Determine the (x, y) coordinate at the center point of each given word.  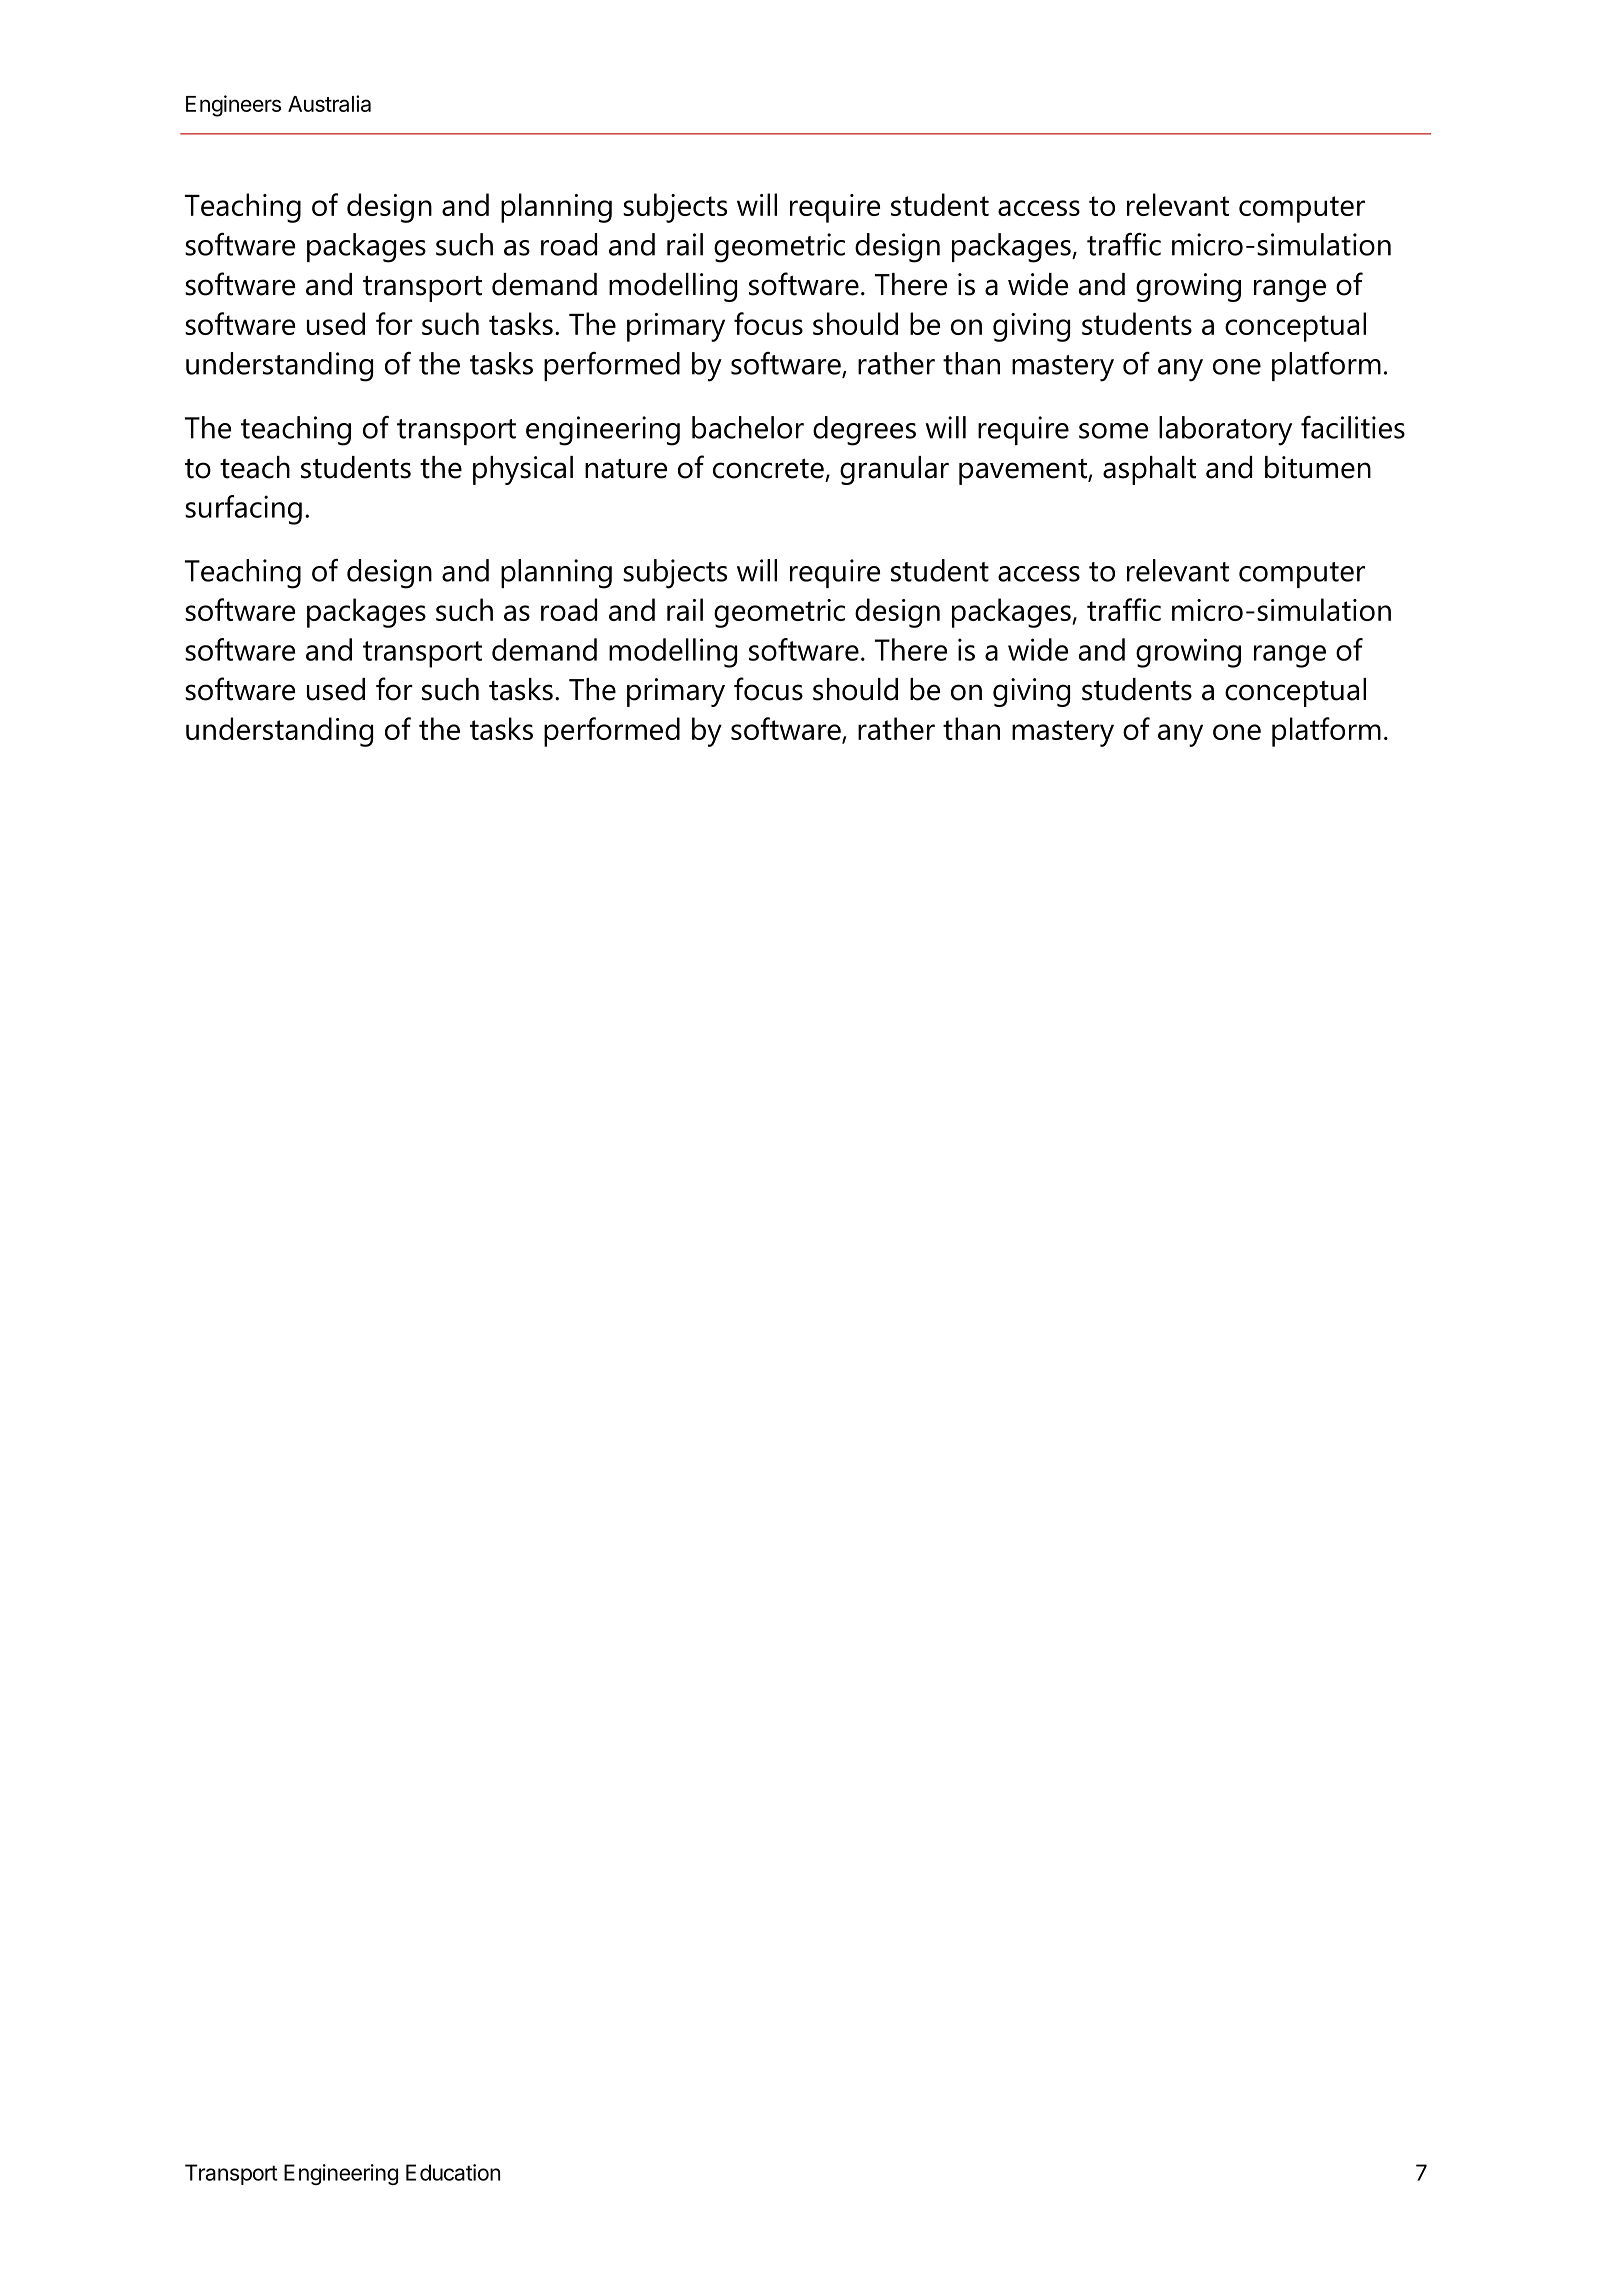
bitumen (1318, 467)
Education (453, 2172)
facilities (1353, 427)
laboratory (1225, 431)
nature (626, 469)
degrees (864, 431)
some (1113, 431)
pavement (1024, 472)
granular (894, 470)
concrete (768, 468)
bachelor (748, 427)
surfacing (243, 510)
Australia (329, 103)
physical (523, 470)
